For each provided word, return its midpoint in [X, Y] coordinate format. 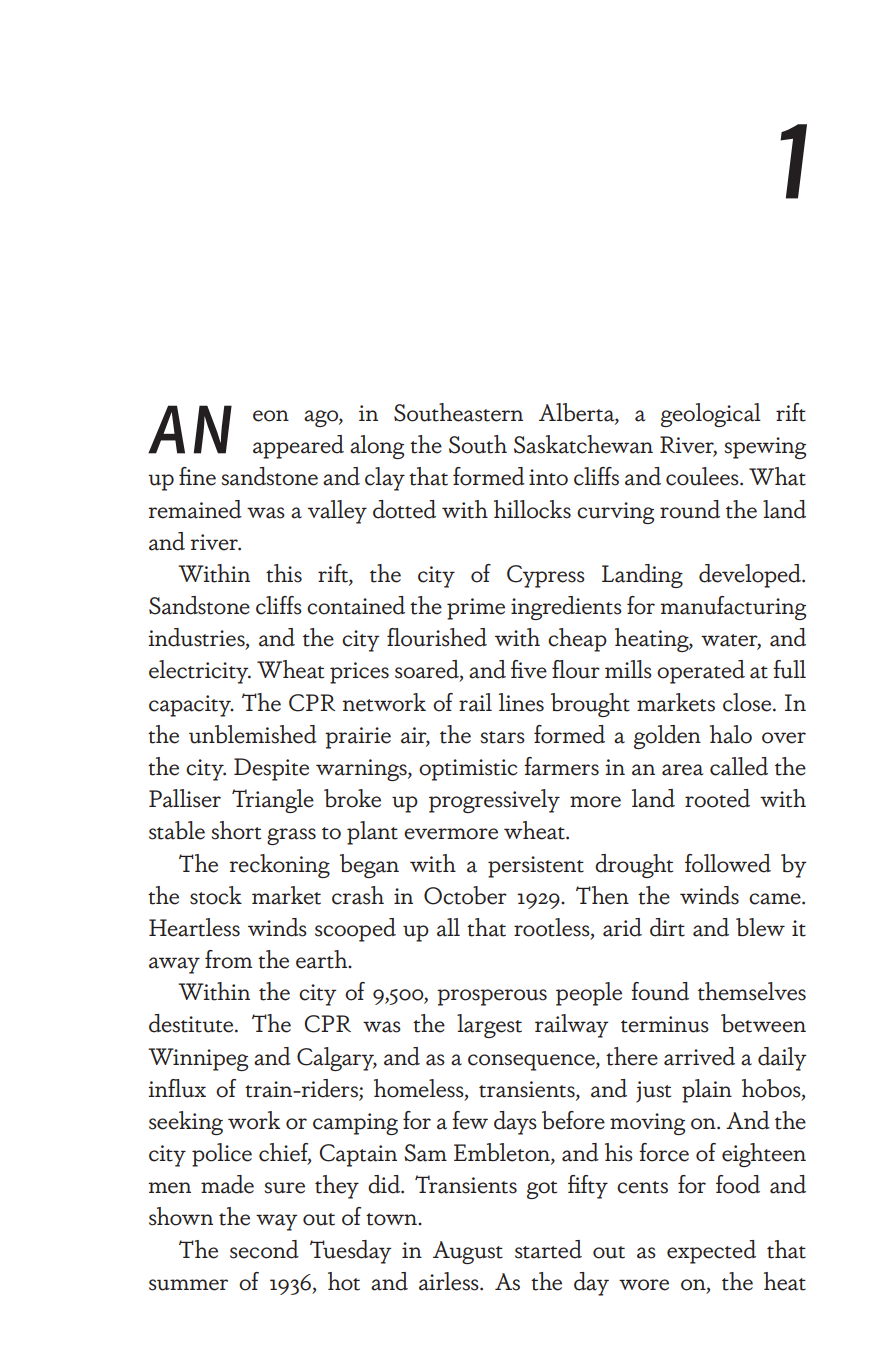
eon [271, 416]
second [264, 1249]
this [284, 573]
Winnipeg [198, 1059]
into [548, 477]
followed [728, 863]
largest [489, 1026]
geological [711, 415]
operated [701, 672]
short [236, 830]
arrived [699, 1056]
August [468, 1252]
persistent [536, 867]
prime [476, 609]
